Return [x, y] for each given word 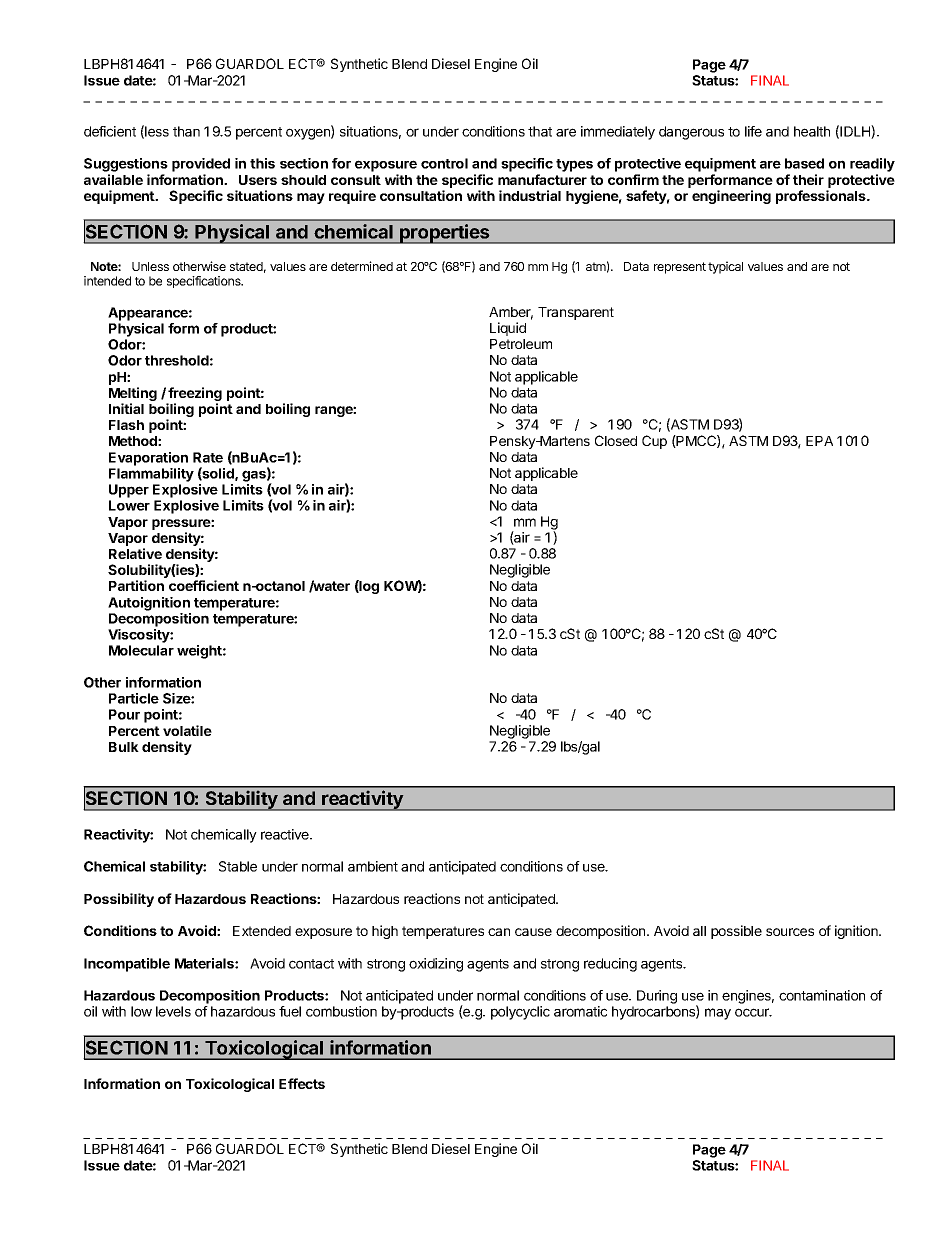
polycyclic [520, 1013]
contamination [822, 995]
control [444, 163]
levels [173, 1011]
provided [201, 165]
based [804, 163]
